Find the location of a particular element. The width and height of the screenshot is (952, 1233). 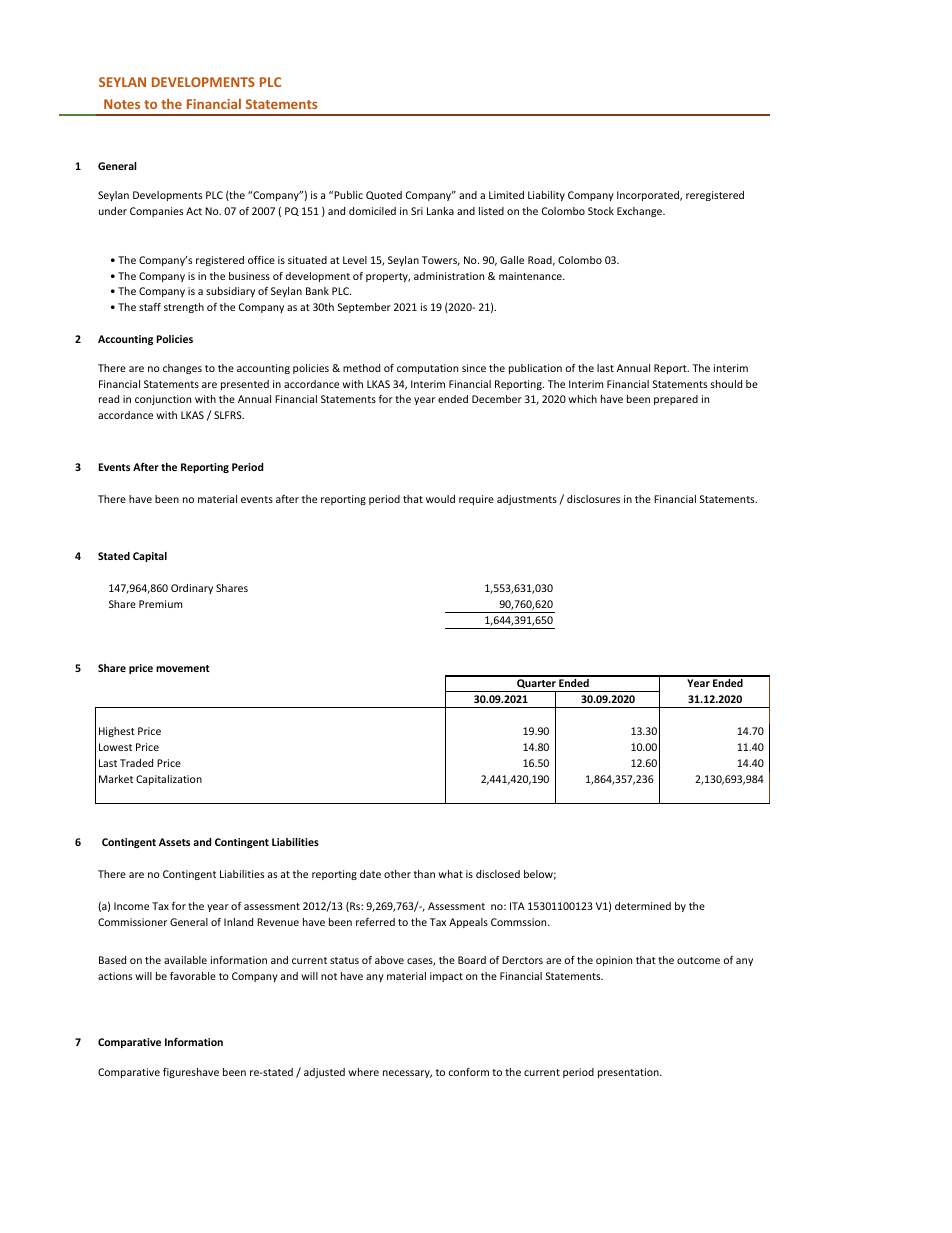

conform is located at coordinates (469, 1072).
